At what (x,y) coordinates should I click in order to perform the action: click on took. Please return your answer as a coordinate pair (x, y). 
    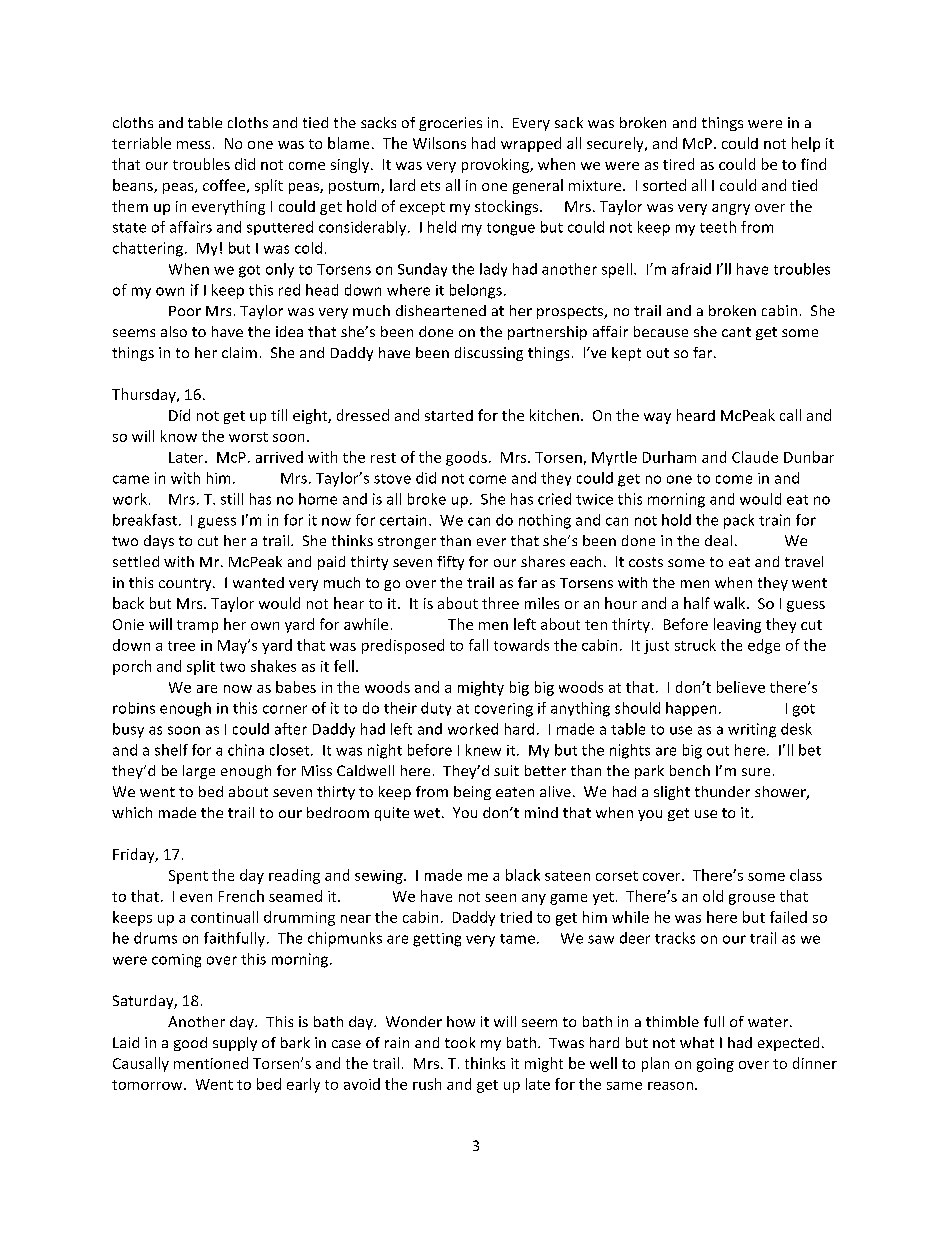
    Looking at the image, I should click on (460, 1042).
